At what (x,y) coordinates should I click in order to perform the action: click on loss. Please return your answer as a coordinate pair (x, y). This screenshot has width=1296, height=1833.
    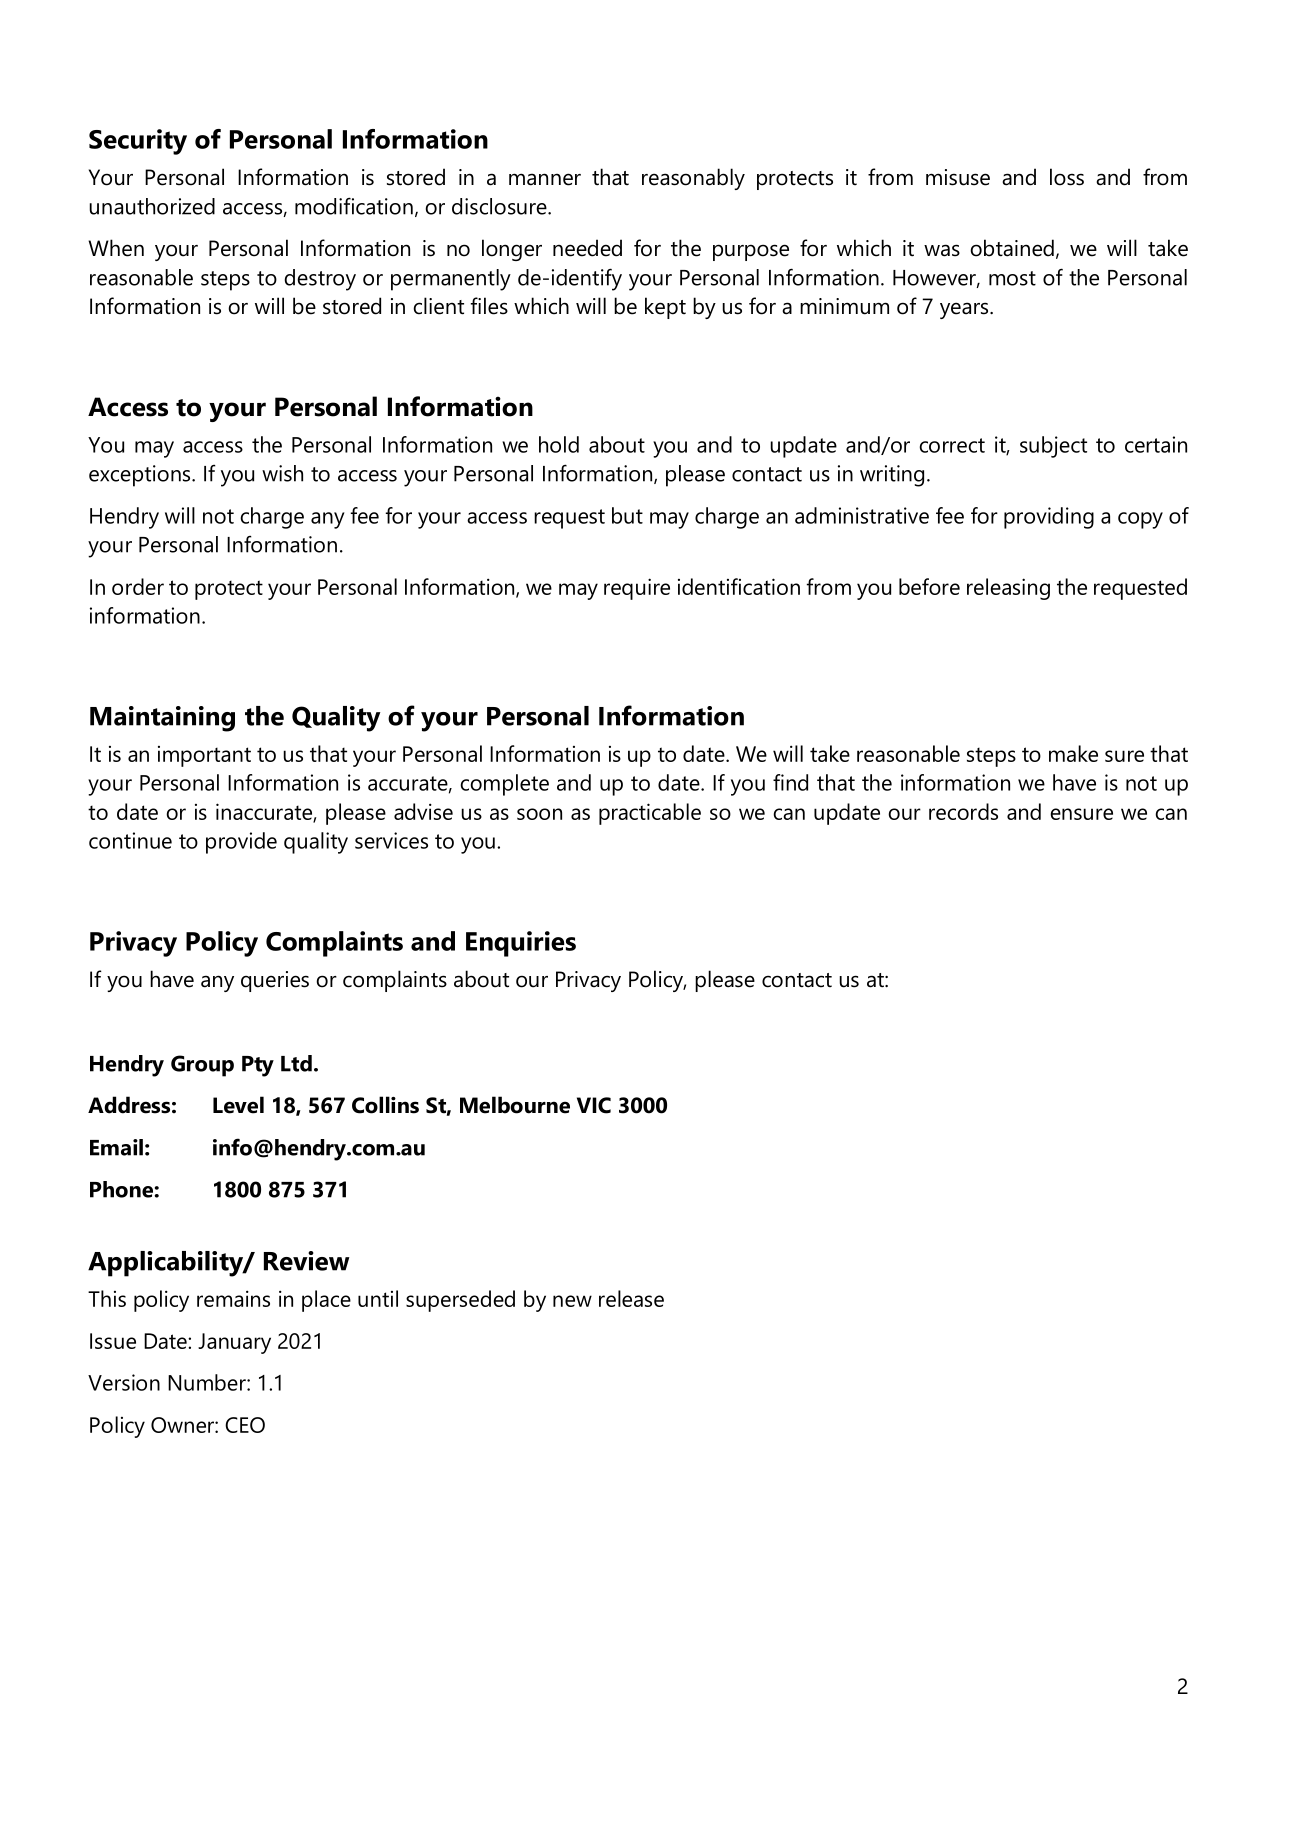
    Looking at the image, I should click on (1067, 177).
